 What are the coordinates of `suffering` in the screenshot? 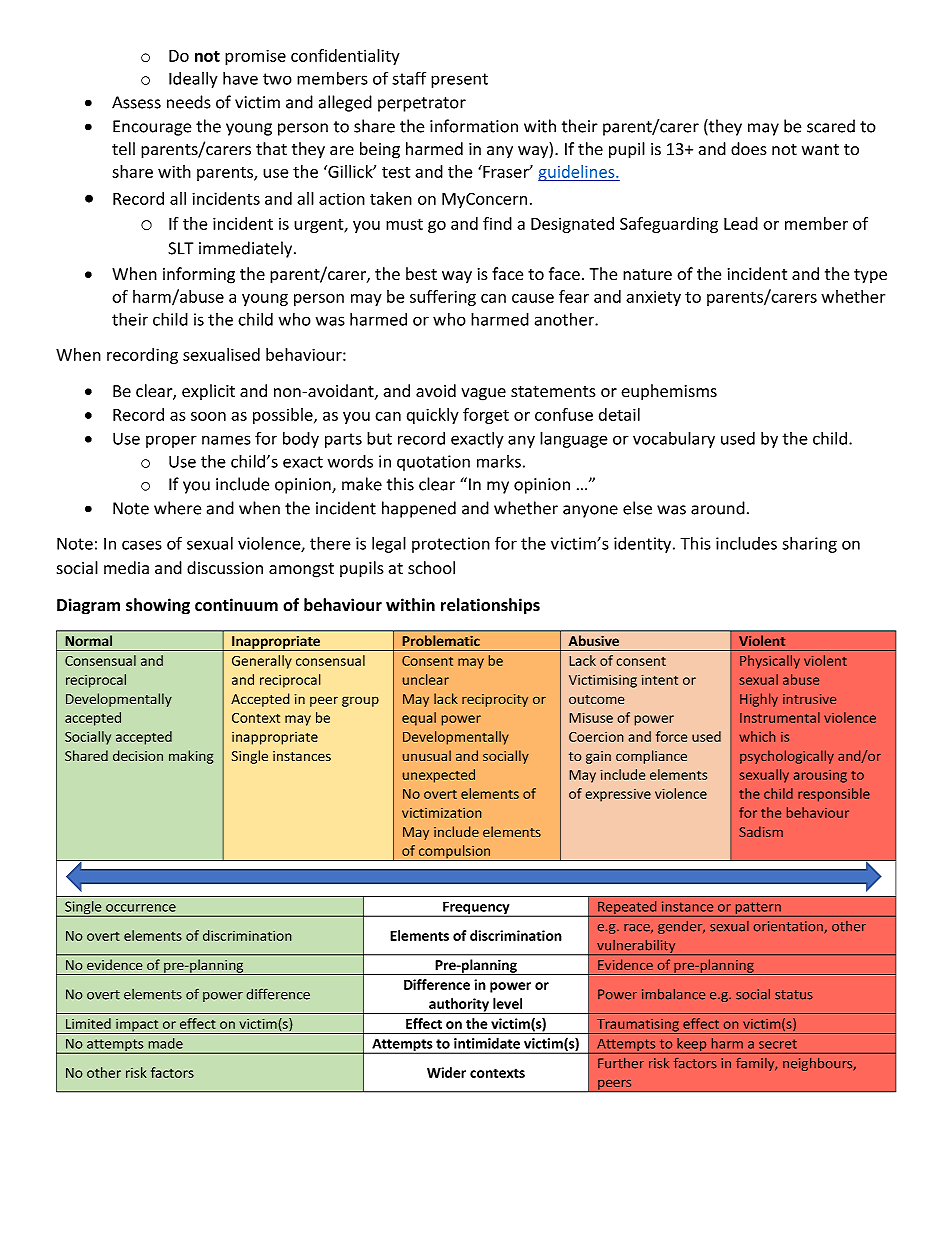 It's located at (443, 298).
